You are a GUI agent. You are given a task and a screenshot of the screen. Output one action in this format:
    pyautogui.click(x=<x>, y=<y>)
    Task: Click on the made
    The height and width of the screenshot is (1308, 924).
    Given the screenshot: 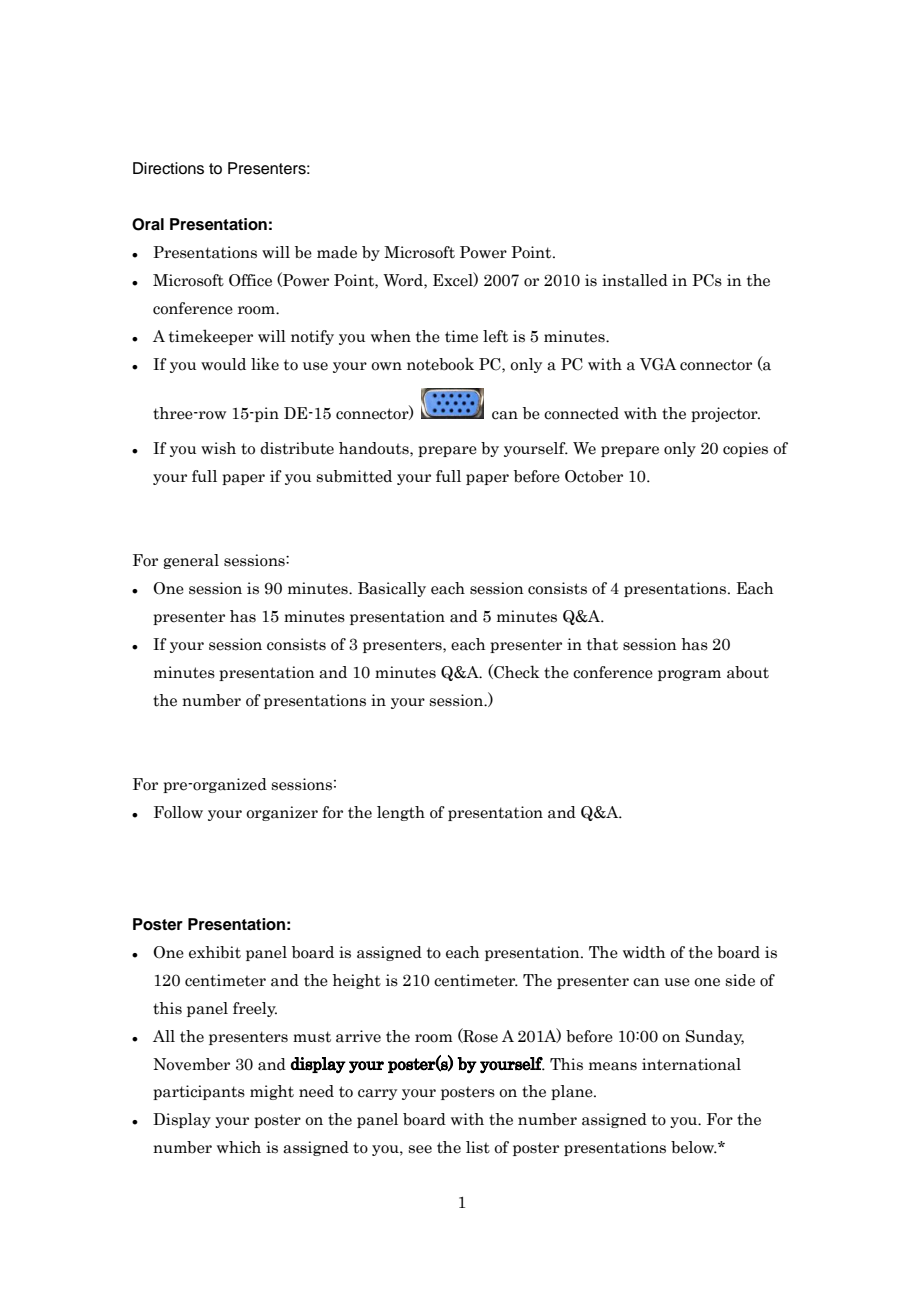 What is the action you would take?
    pyautogui.click(x=337, y=252)
